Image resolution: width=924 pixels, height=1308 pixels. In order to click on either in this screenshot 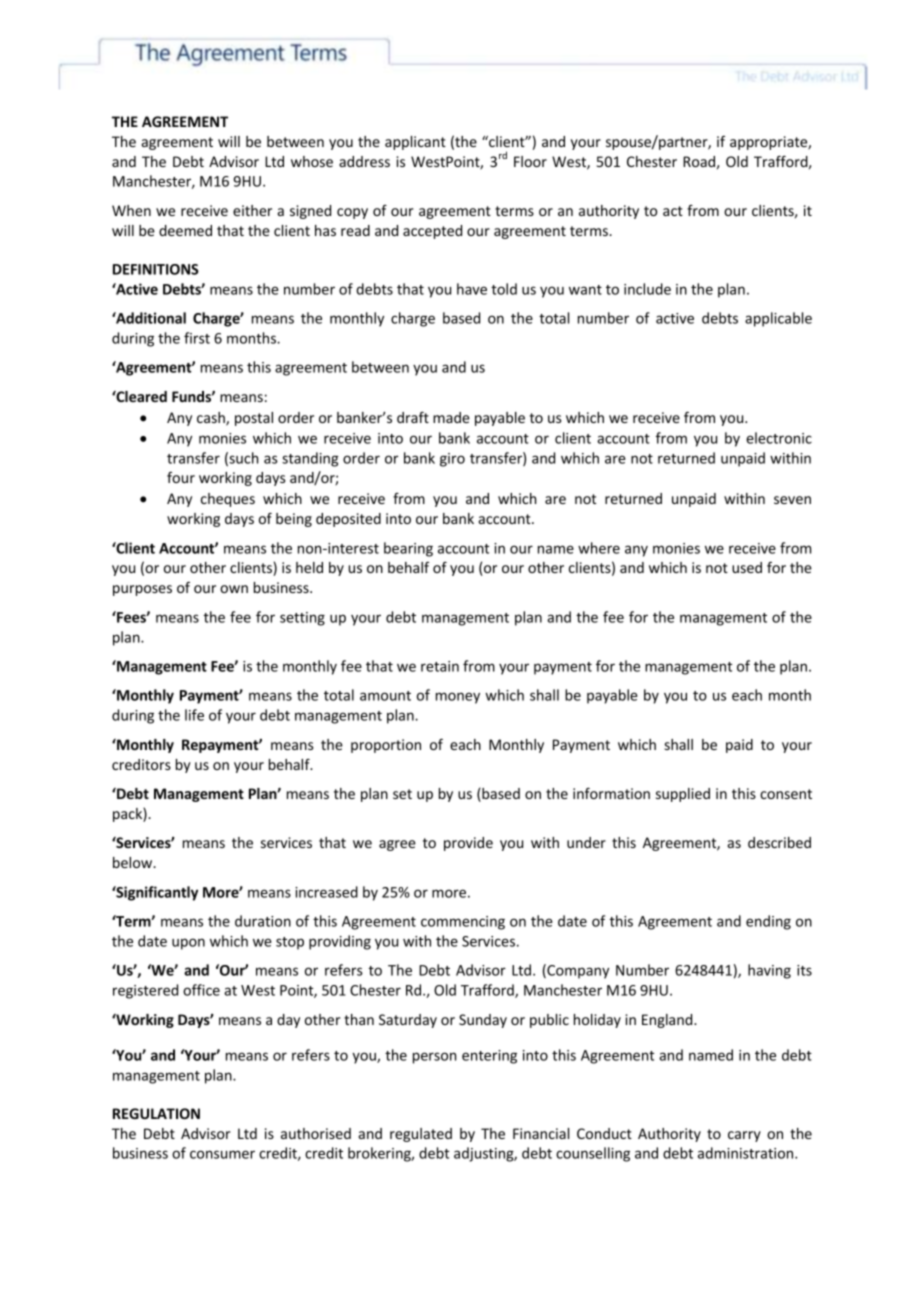, I will do `click(252, 210)`.
